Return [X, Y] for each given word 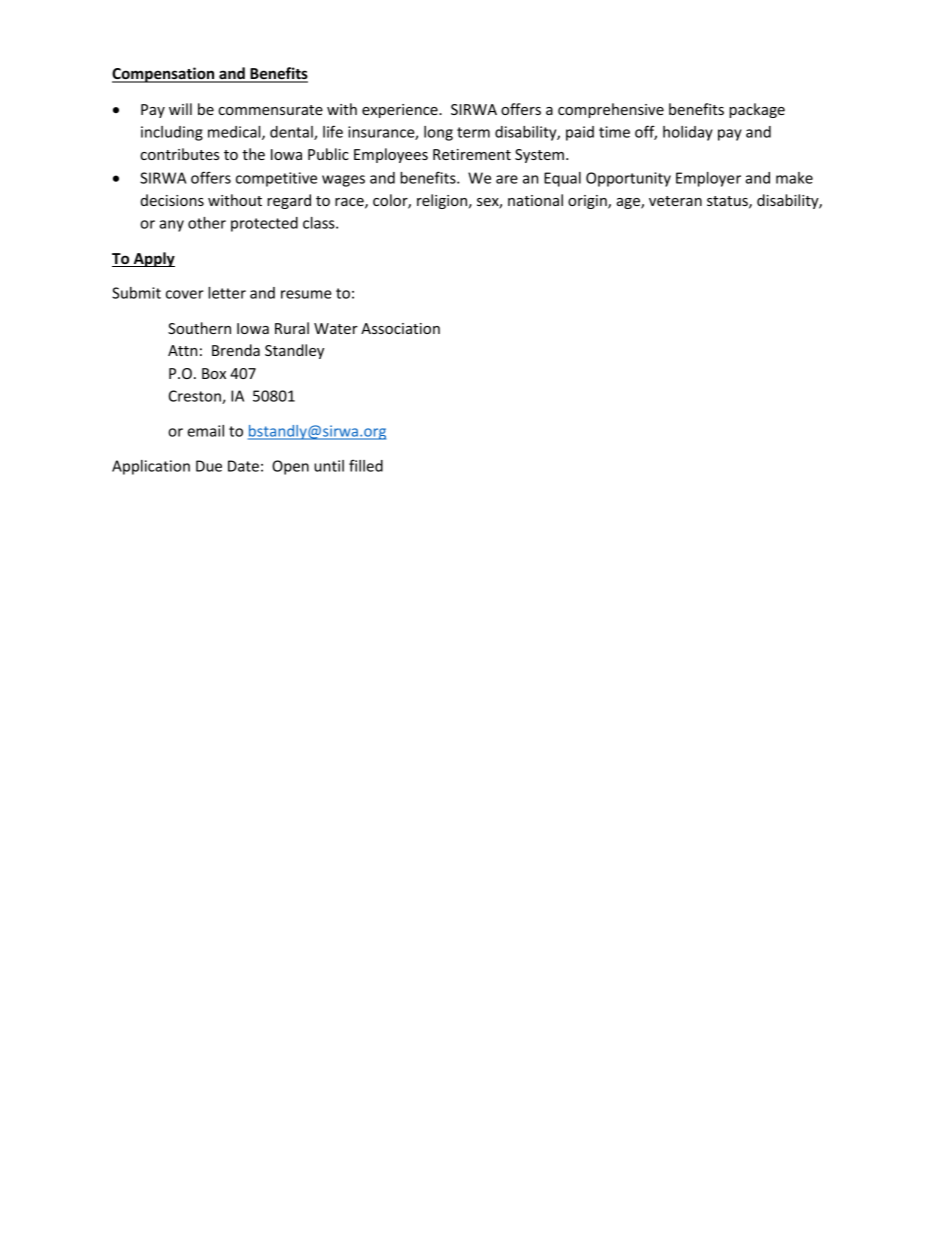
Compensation [164, 75]
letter [227, 293]
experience [401, 111]
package [757, 110]
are [507, 179]
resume [306, 294]
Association [400, 328]
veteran [675, 201]
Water [336, 328]
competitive [276, 179]
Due [209, 466]
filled [366, 465]
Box [214, 373]
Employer [708, 179]
